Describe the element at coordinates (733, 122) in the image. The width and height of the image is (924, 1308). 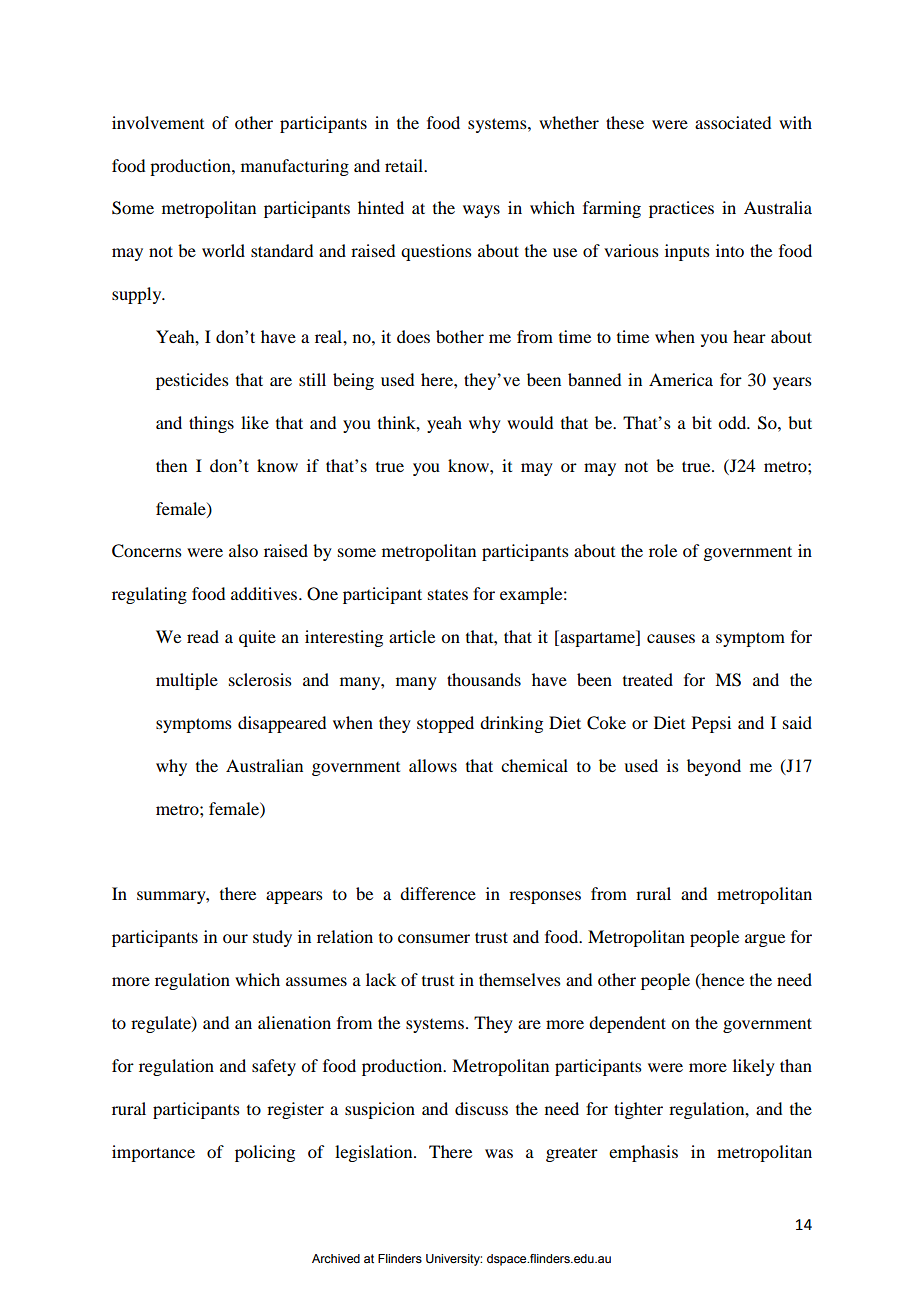
I see `associated` at that location.
